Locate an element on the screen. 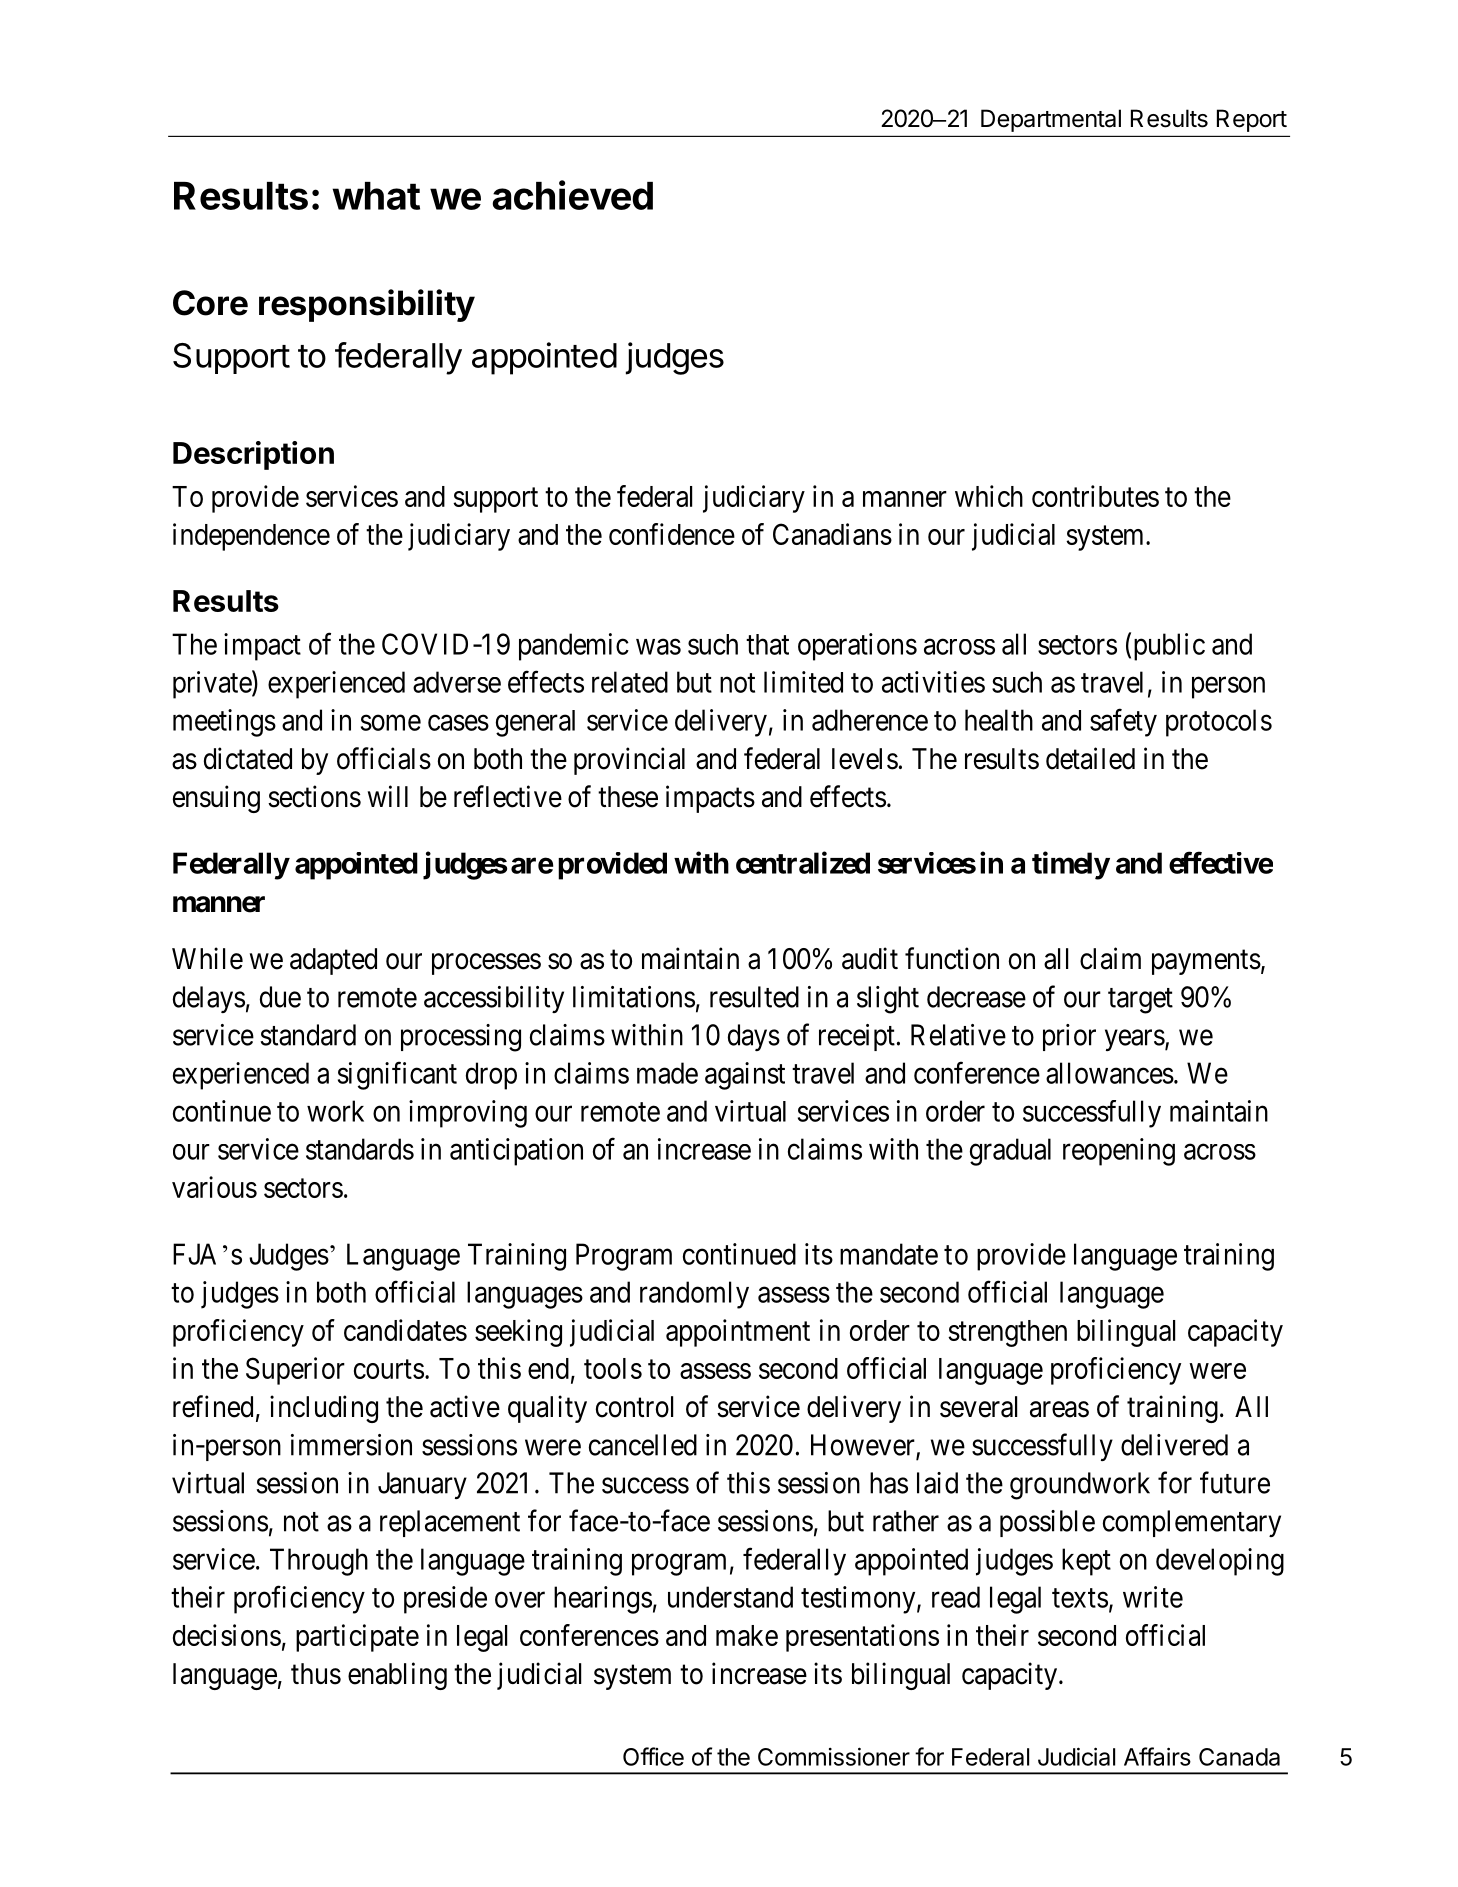 The height and width of the screenshot is (1887, 1458). resulted is located at coordinates (754, 997).
